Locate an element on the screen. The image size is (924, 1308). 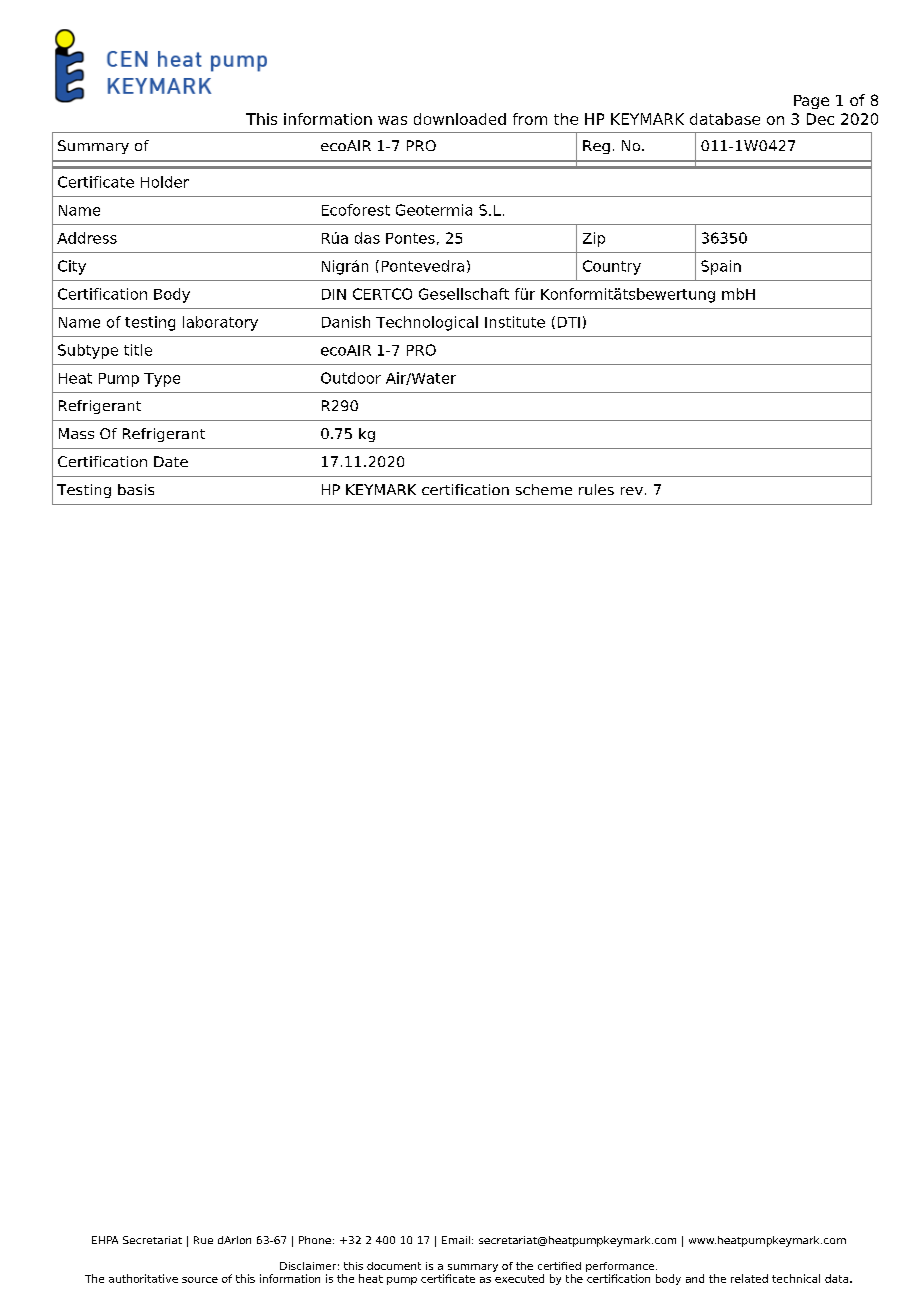
basis is located at coordinates (136, 489).
